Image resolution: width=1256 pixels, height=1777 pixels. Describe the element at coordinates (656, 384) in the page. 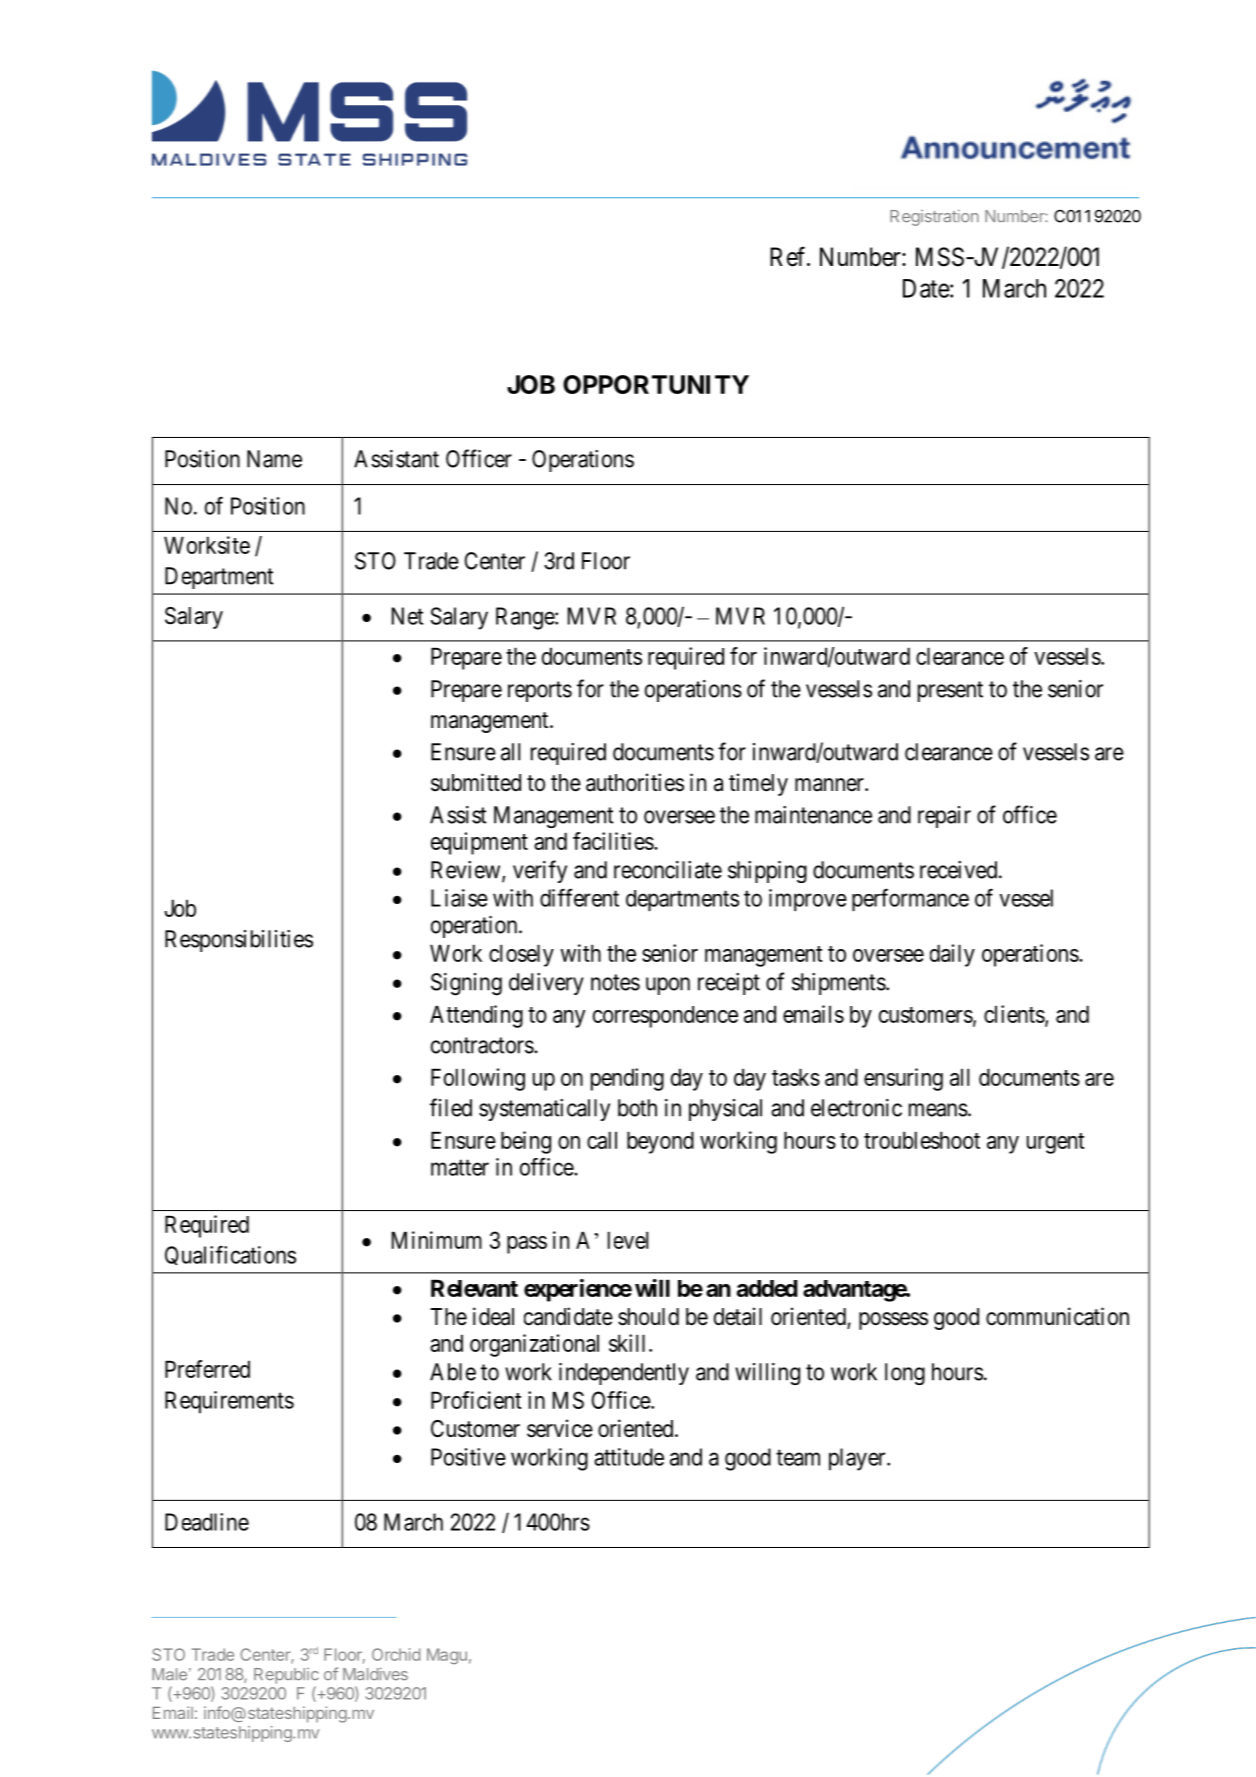

I see `OPPORTUNITY` at that location.
